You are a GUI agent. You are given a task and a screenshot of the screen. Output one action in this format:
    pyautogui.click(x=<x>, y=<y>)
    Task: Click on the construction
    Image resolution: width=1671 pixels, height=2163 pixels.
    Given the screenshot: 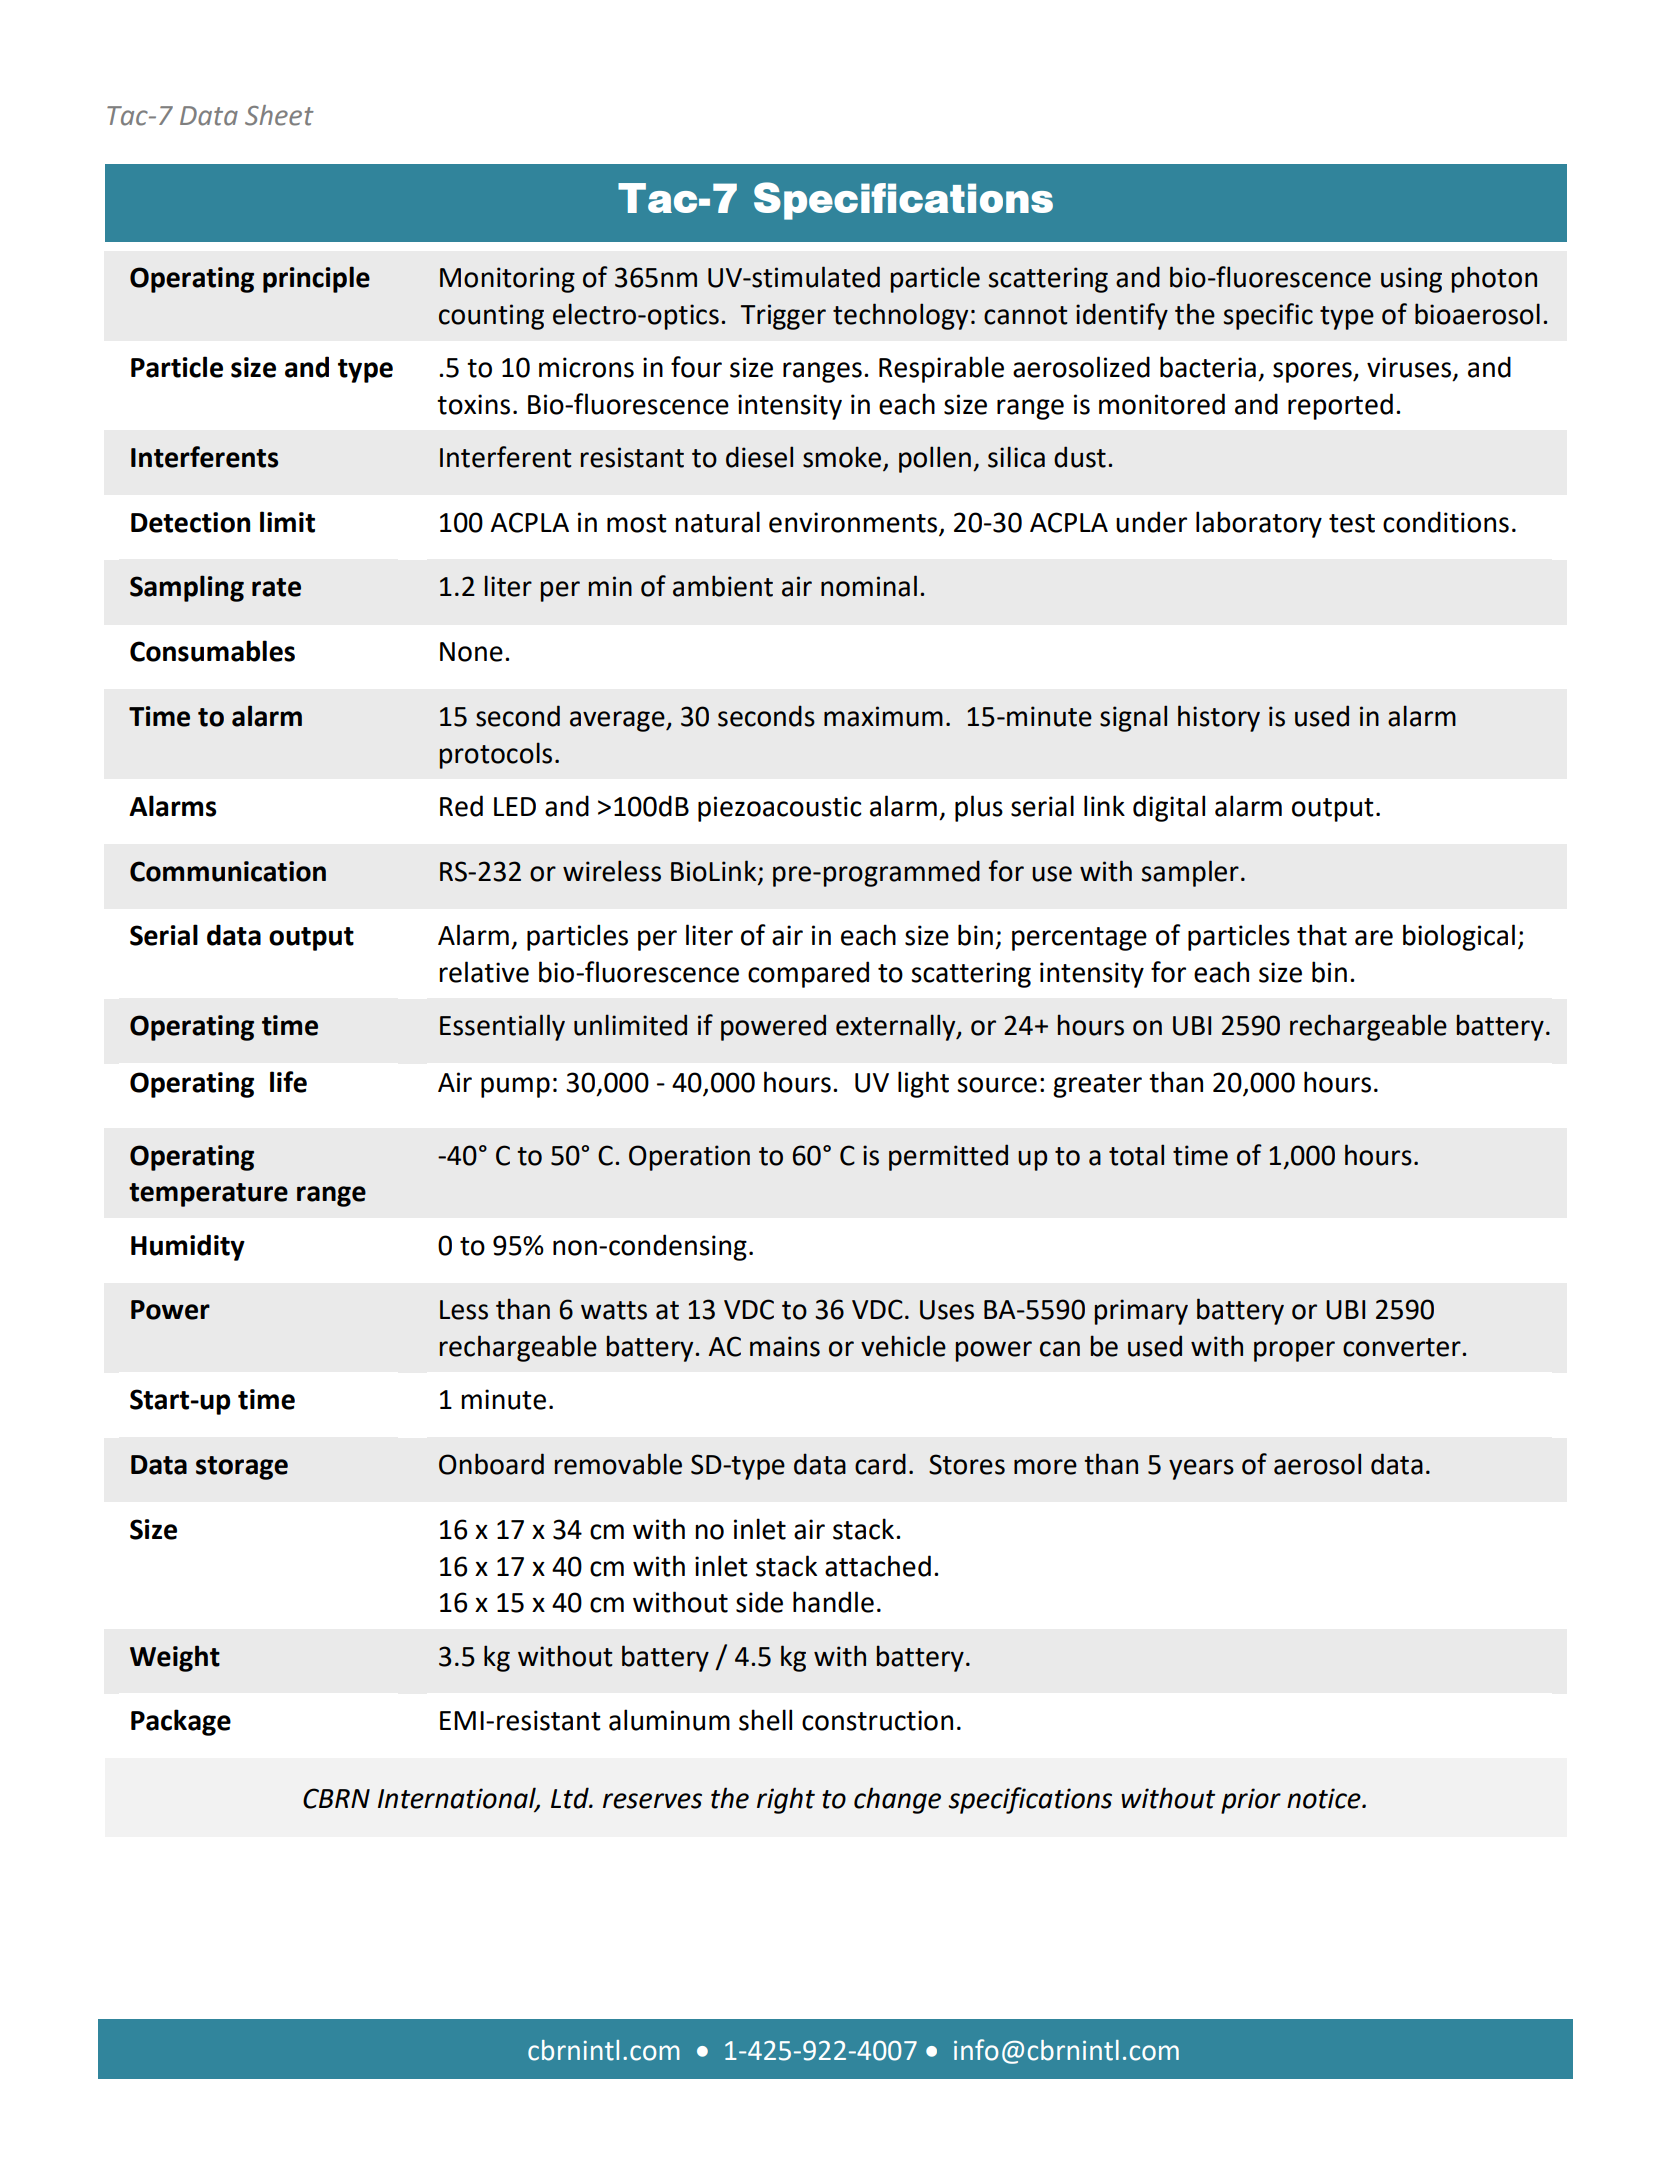 What is the action you would take?
    pyautogui.click(x=877, y=1720)
